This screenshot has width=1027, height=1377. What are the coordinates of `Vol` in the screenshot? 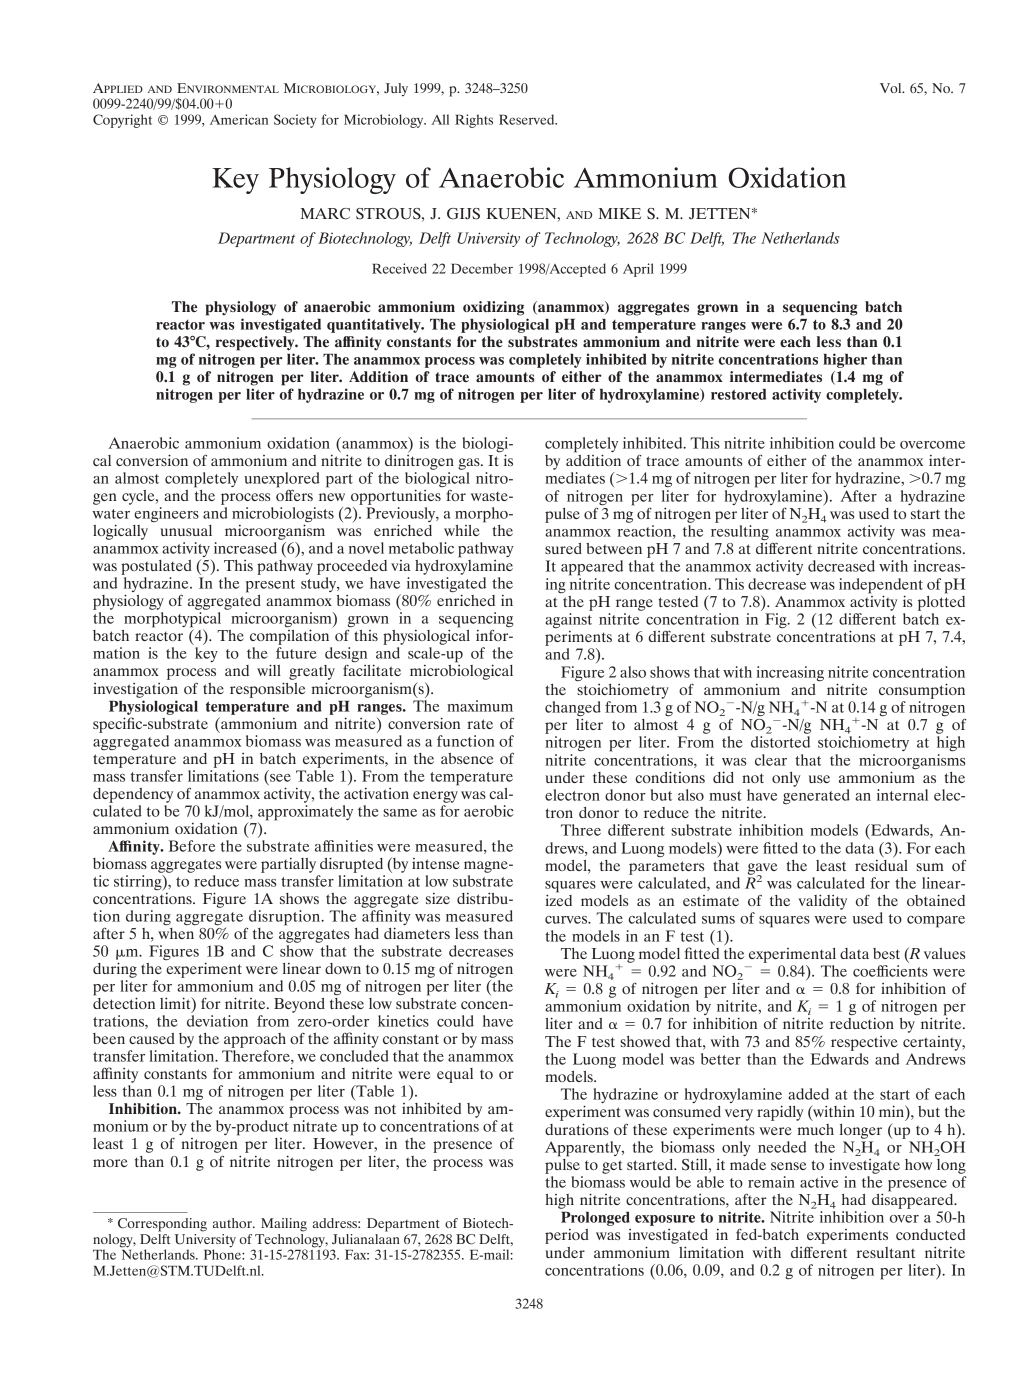 It's located at (892, 88).
